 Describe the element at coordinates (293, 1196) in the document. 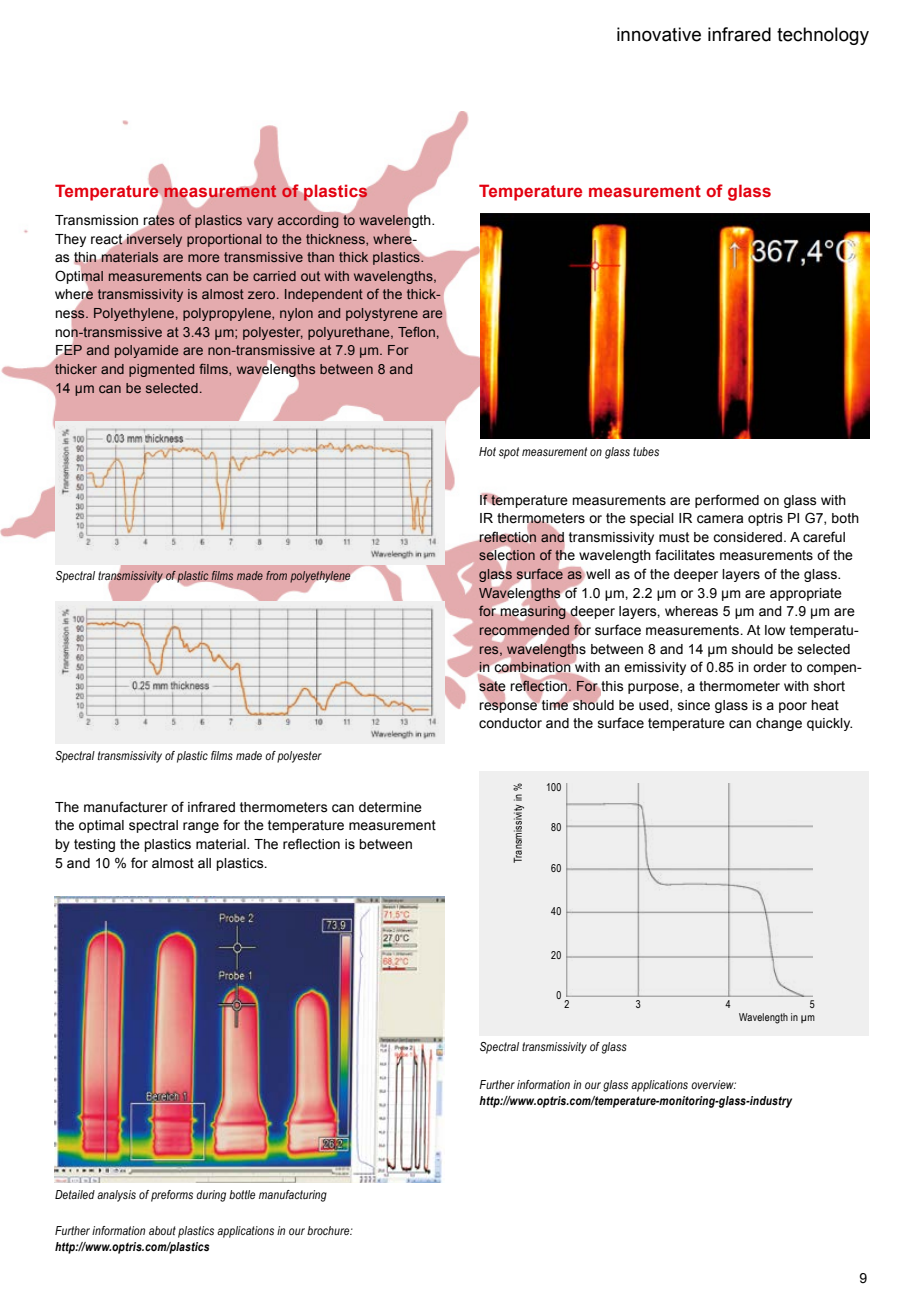

I see `manufacturing` at that location.
